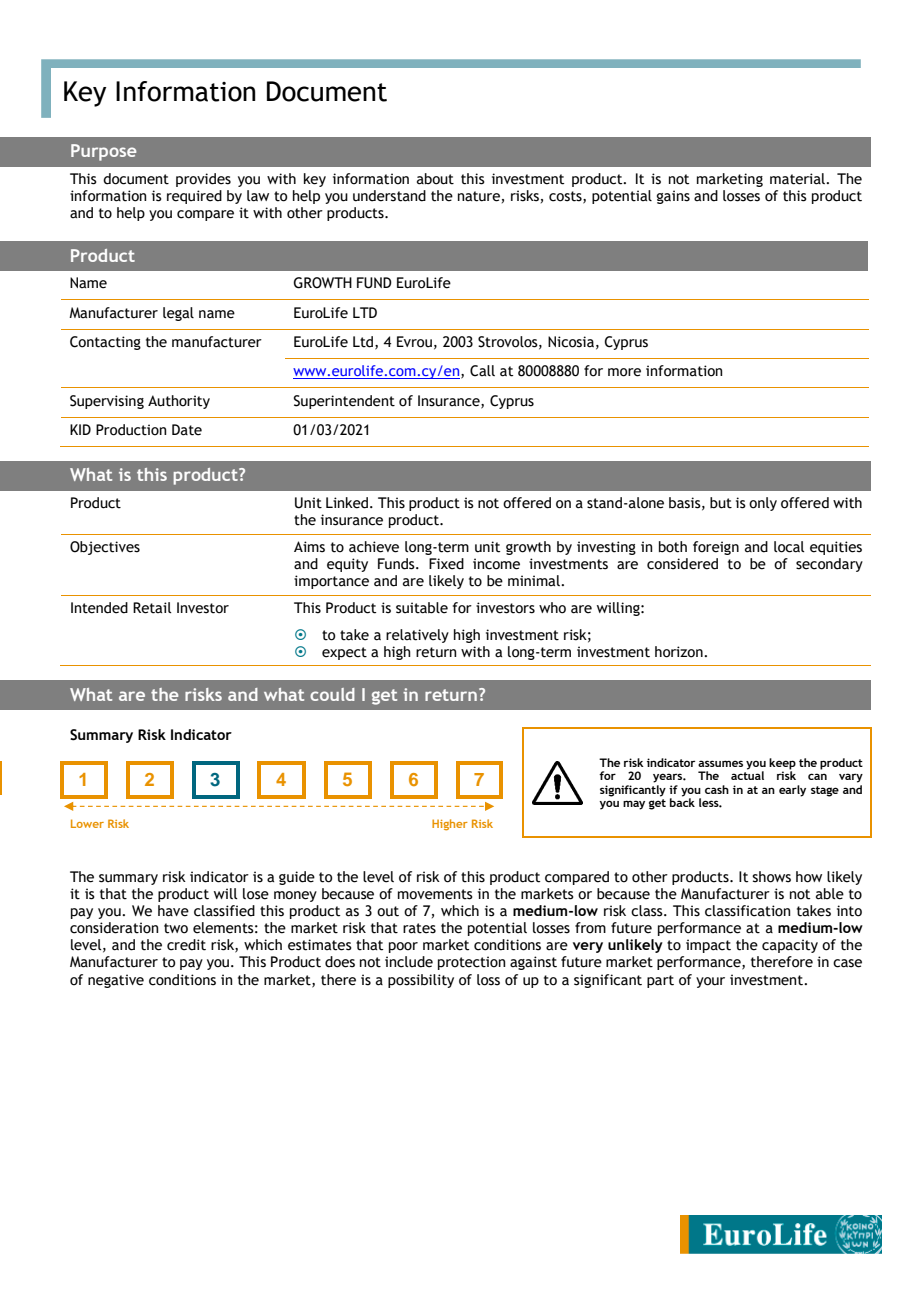 Image resolution: width=924 pixels, height=1308 pixels. I want to click on material, so click(798, 179).
